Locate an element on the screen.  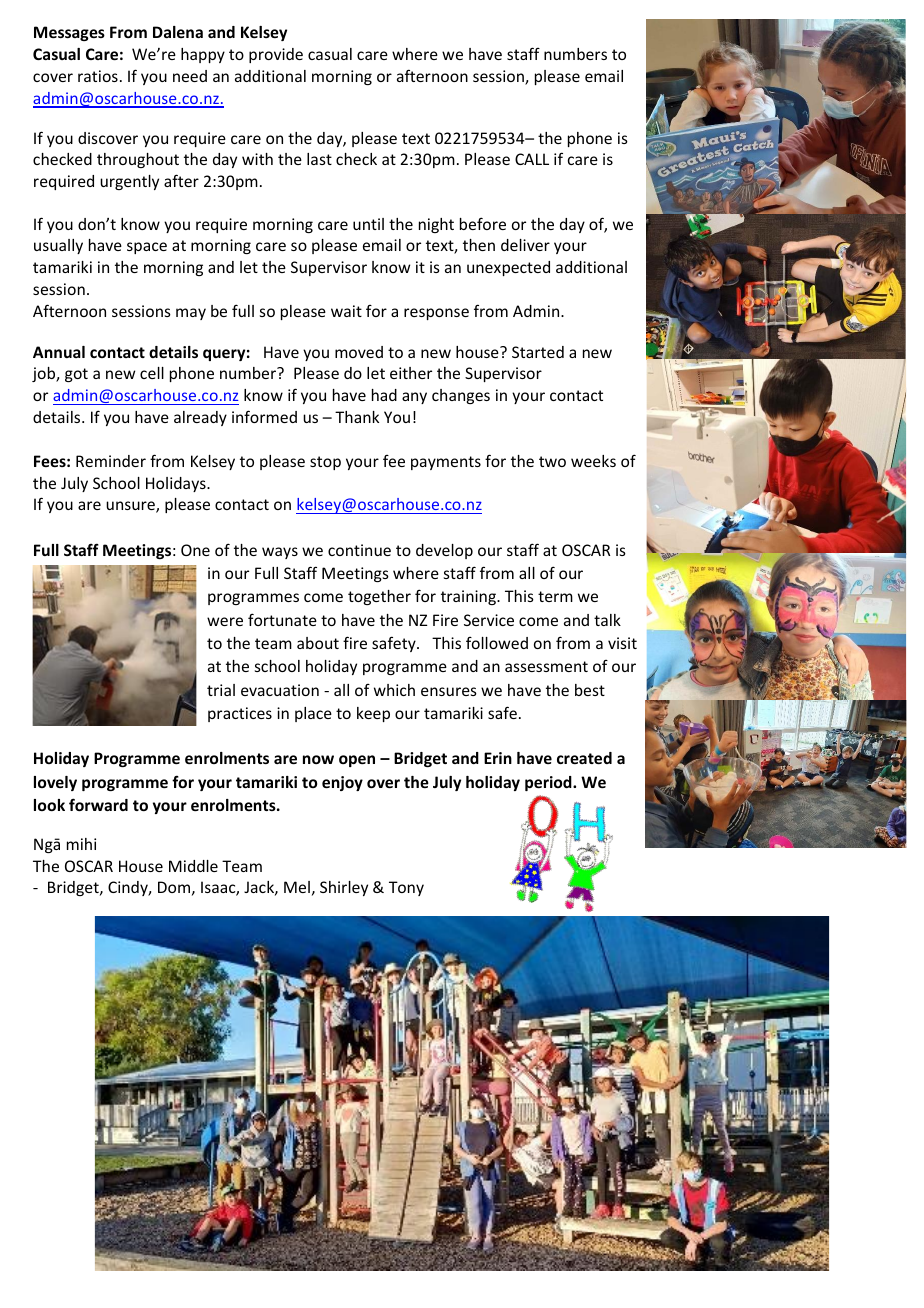
CALL is located at coordinates (532, 159).
